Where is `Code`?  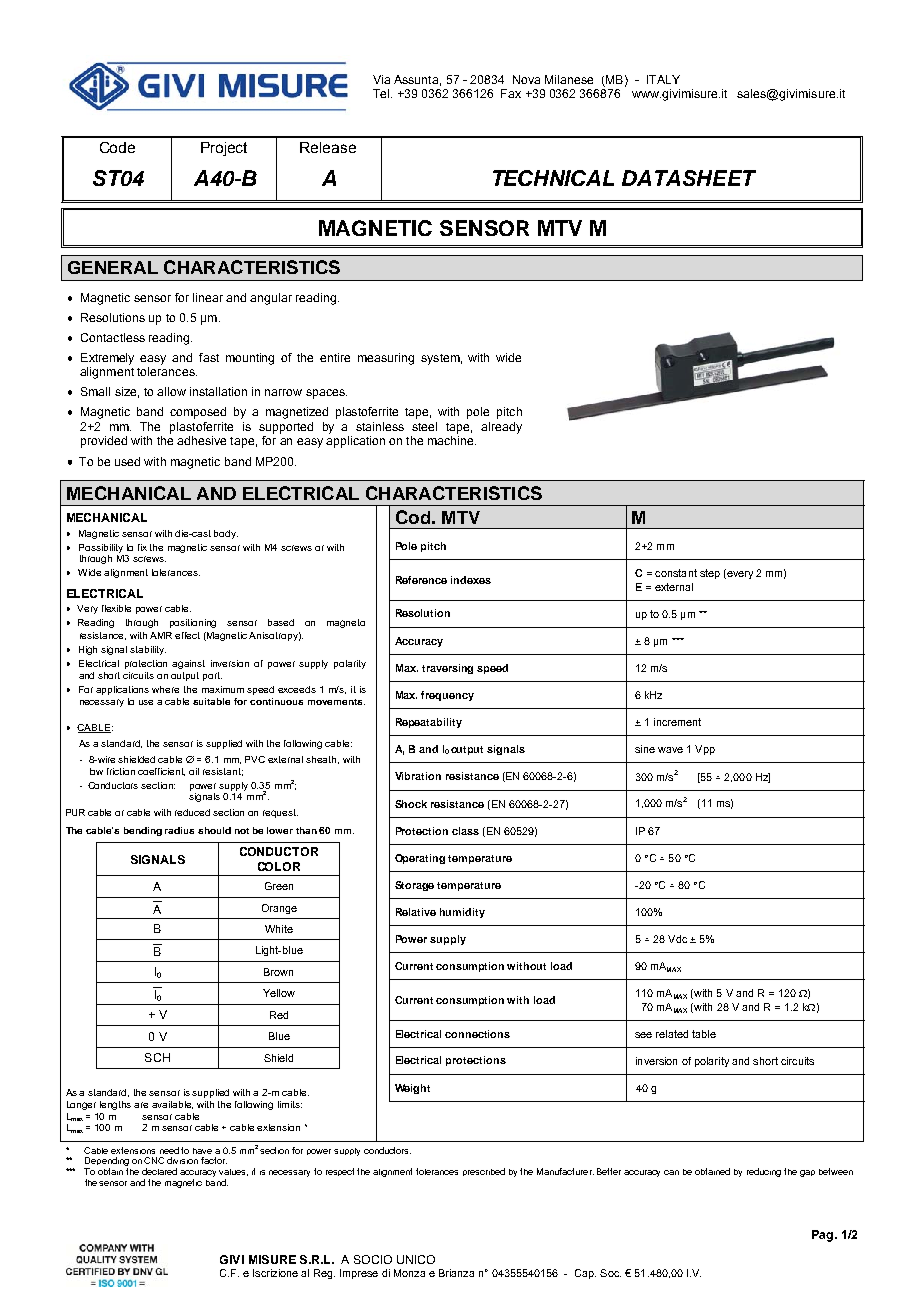
Code is located at coordinates (117, 147).
